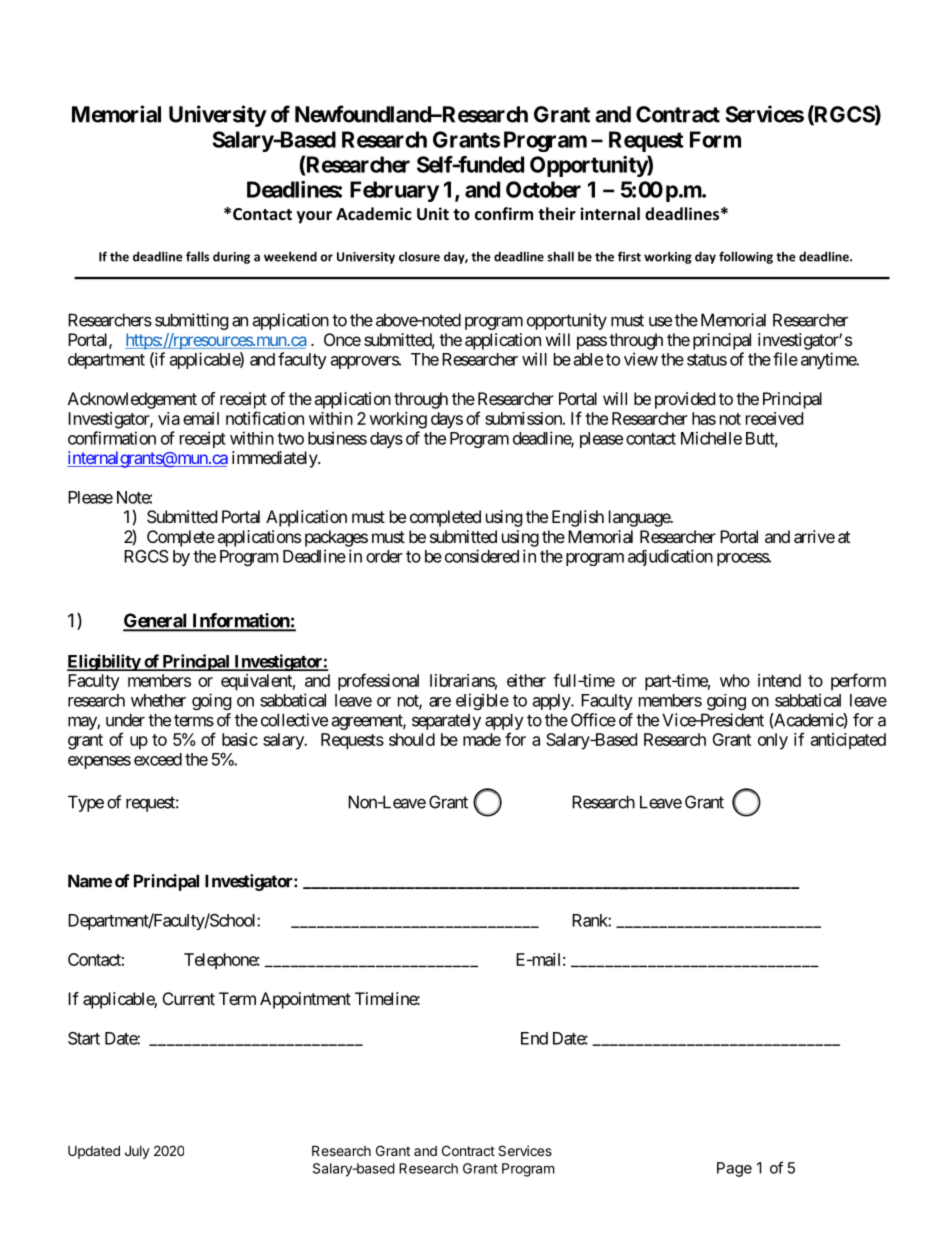 This document has height=1233, width=952. What do you see at coordinates (482, 701) in the document?
I see `eligible` at bounding box center [482, 701].
